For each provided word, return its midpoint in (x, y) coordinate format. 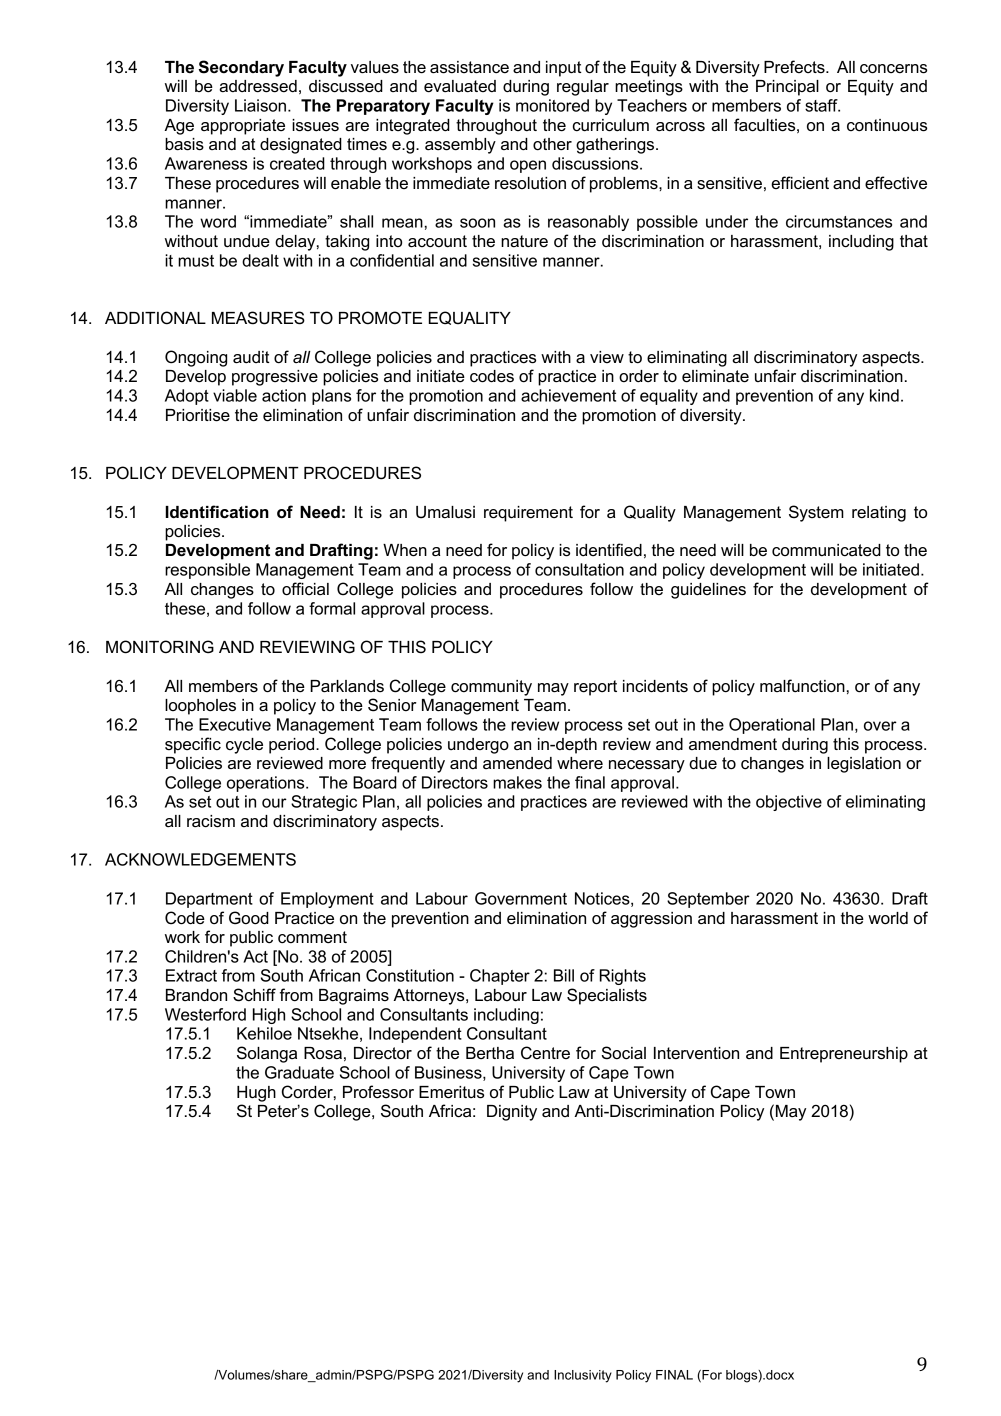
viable (235, 395)
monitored (552, 105)
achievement (568, 395)
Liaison (262, 105)
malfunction (802, 686)
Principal (787, 88)
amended (517, 763)
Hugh (256, 1094)
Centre (545, 1053)
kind (884, 395)
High (269, 1016)
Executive (235, 724)
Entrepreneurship (844, 1055)
